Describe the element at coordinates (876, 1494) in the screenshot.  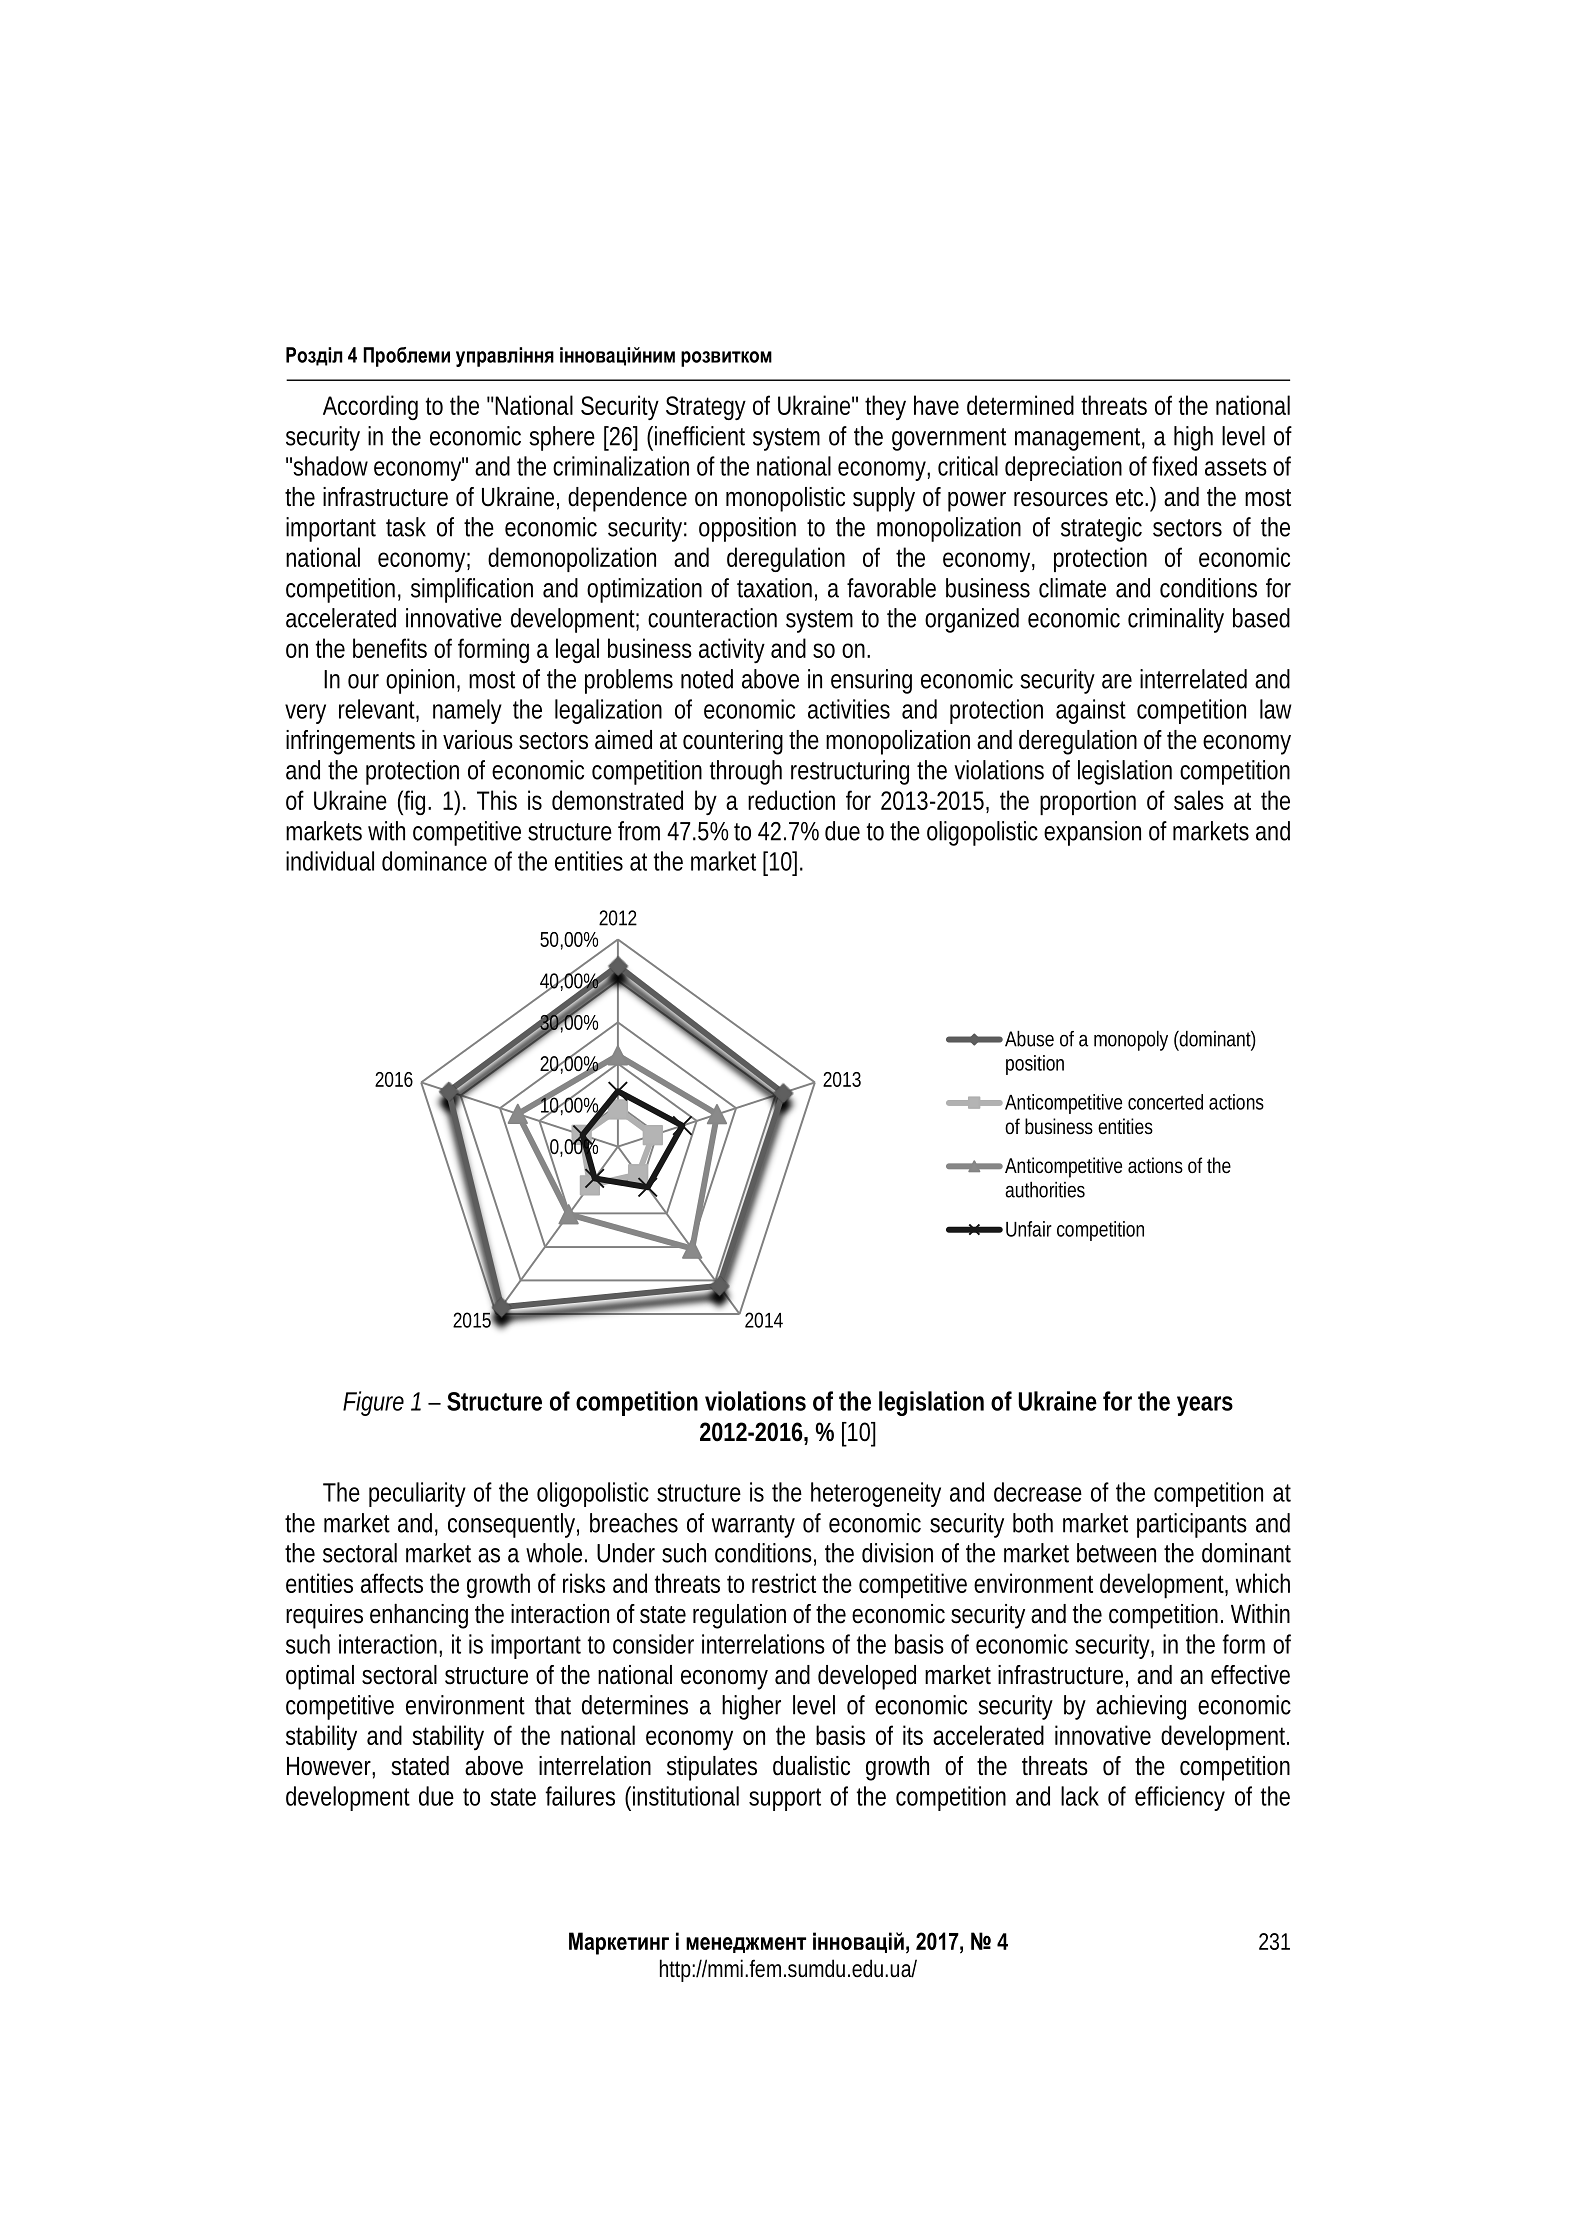
I see `heterogeneity` at that location.
